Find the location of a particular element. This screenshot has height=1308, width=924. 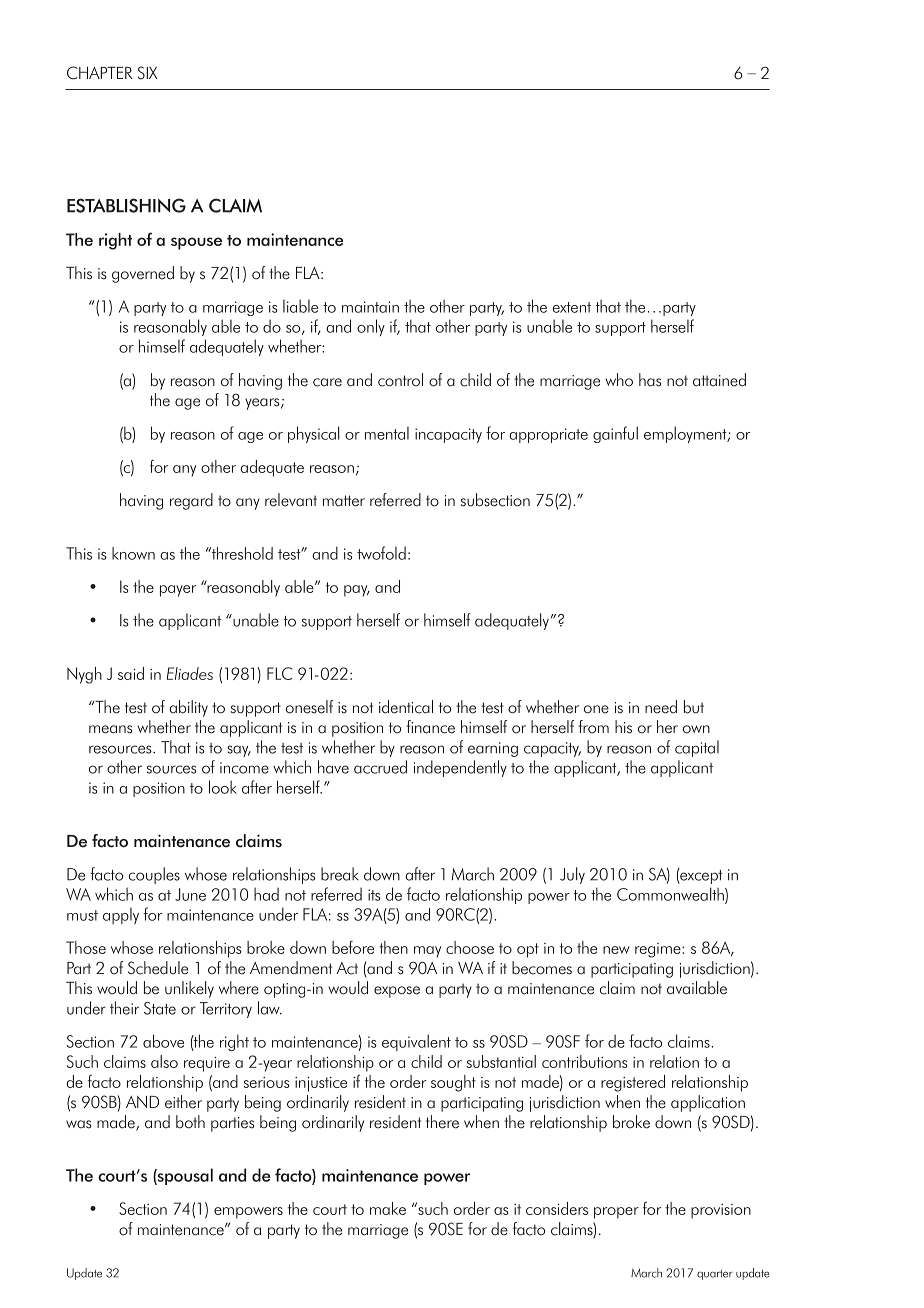

both is located at coordinates (190, 1122).
